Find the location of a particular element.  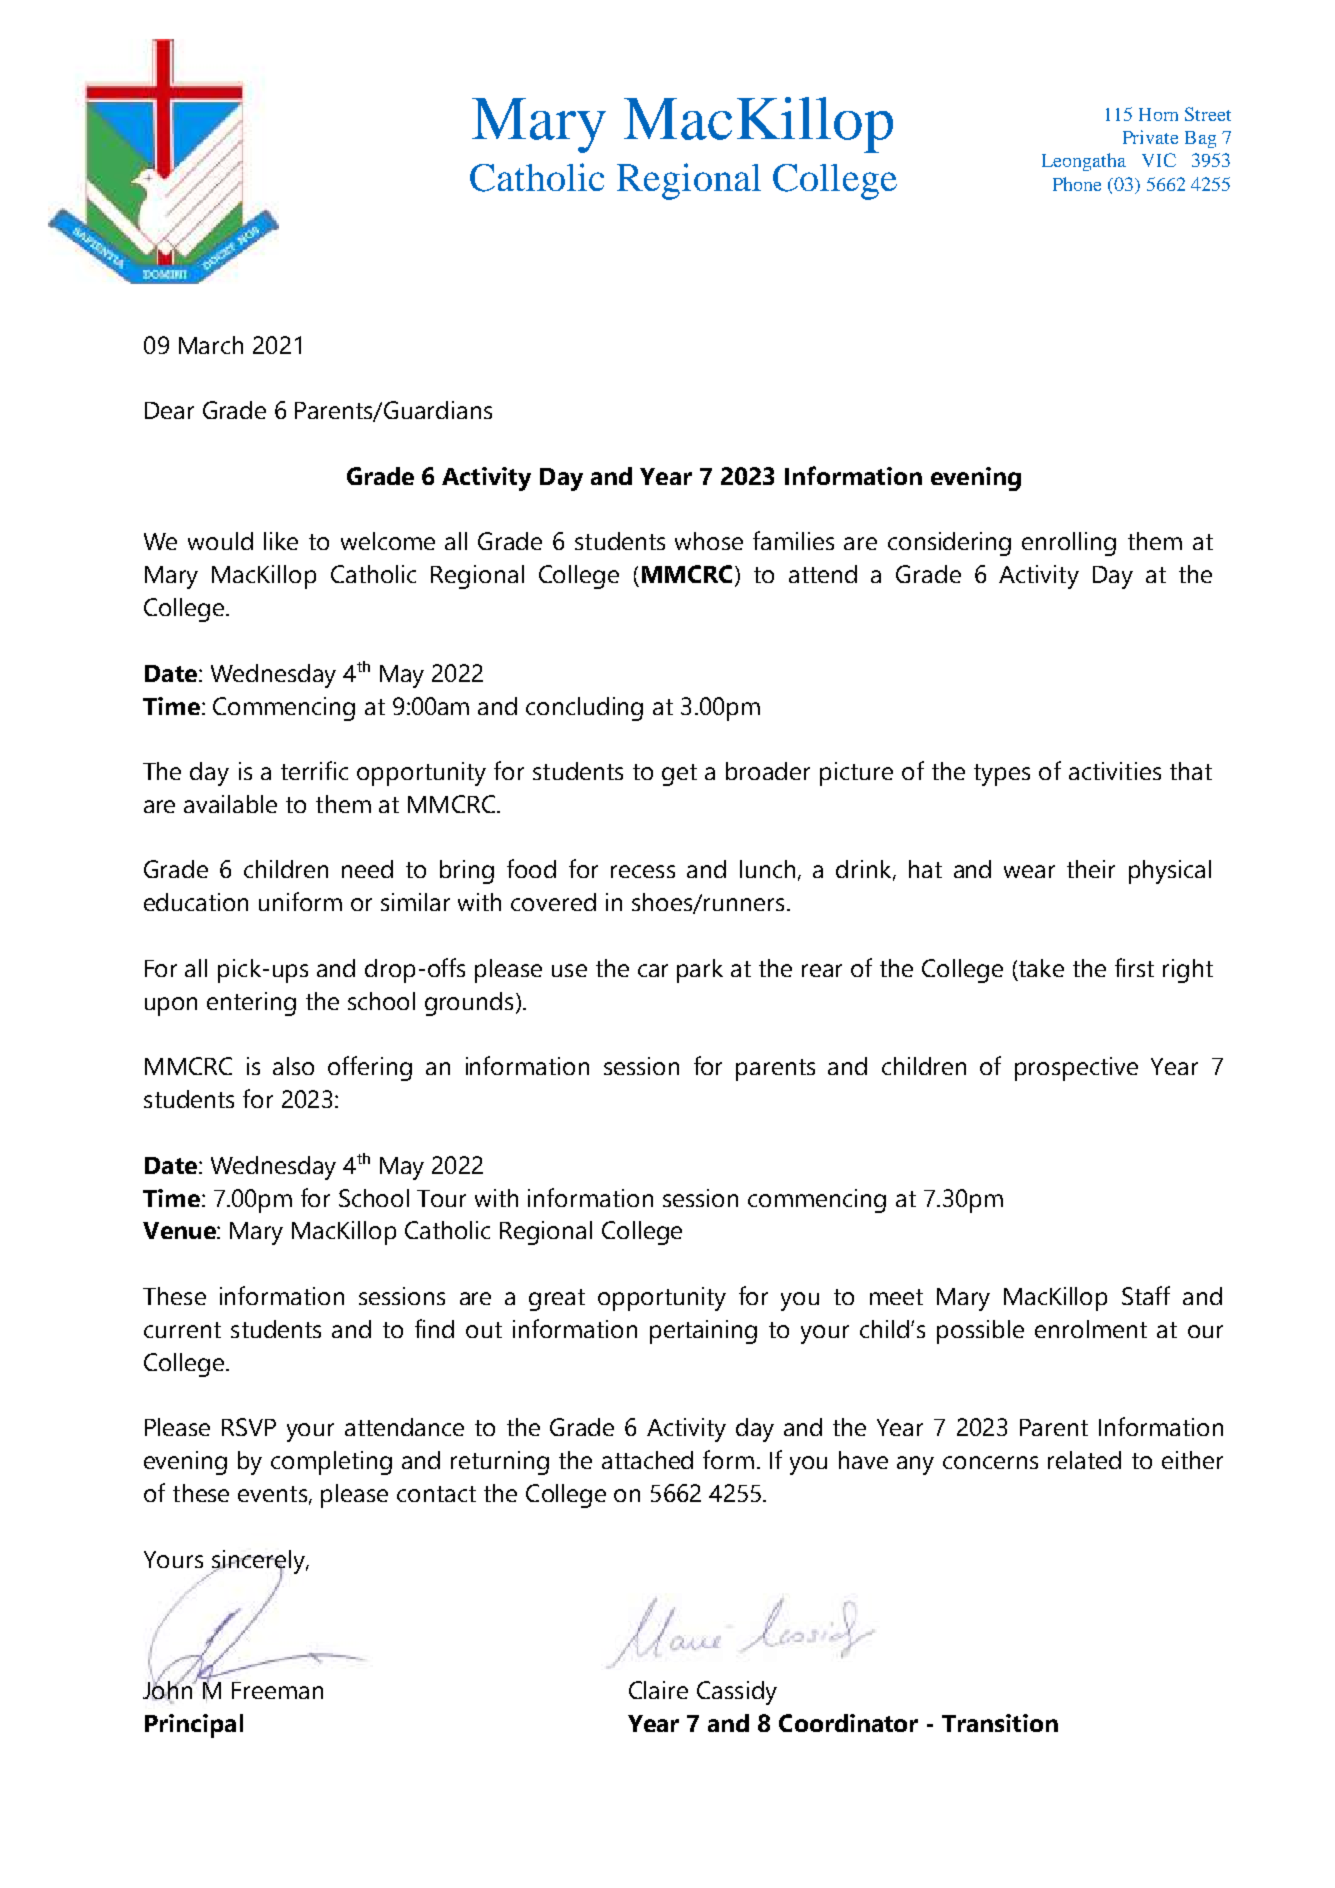

March is located at coordinates (211, 345).
